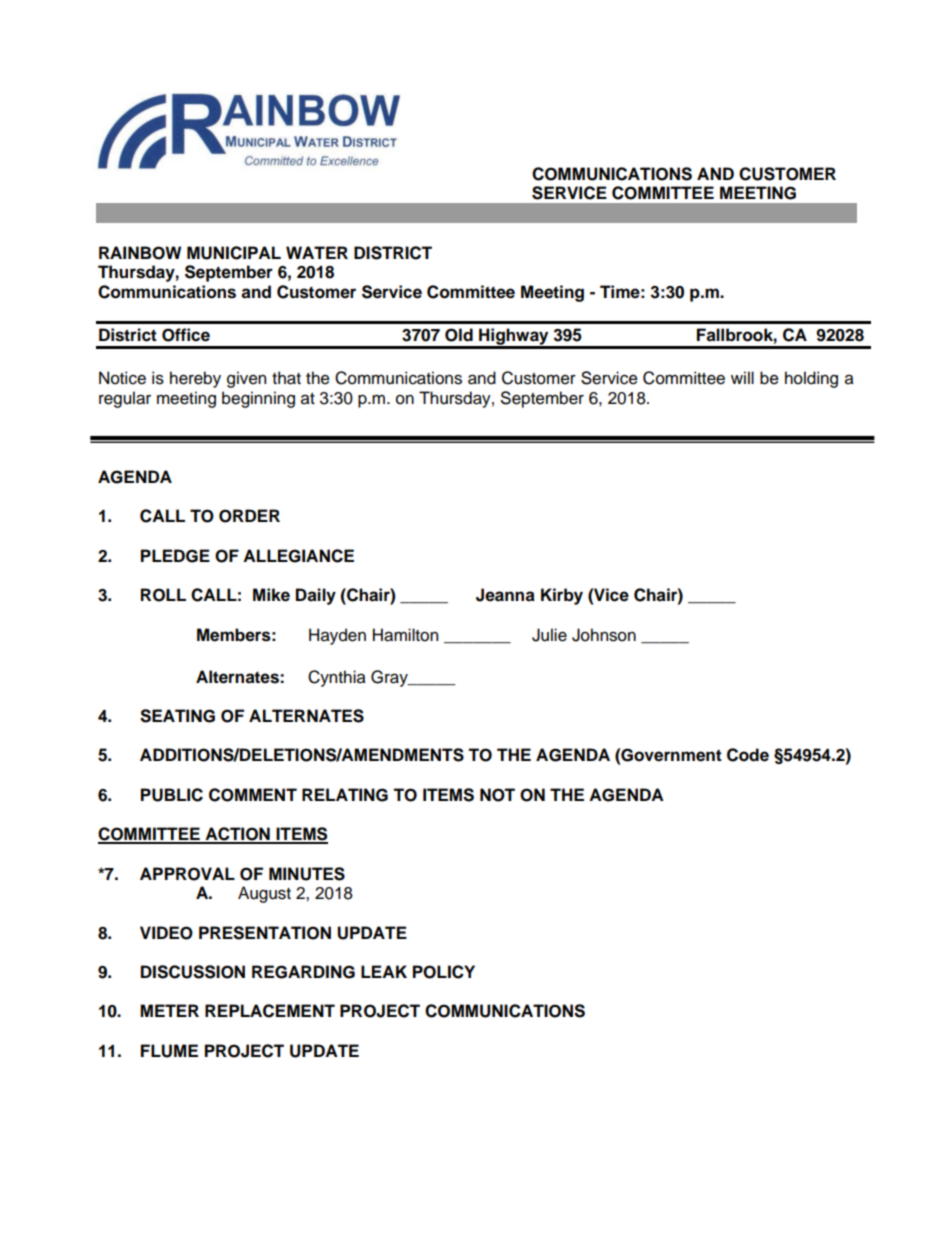 The image size is (952, 1233). I want to click on Hamilton, so click(405, 635).
